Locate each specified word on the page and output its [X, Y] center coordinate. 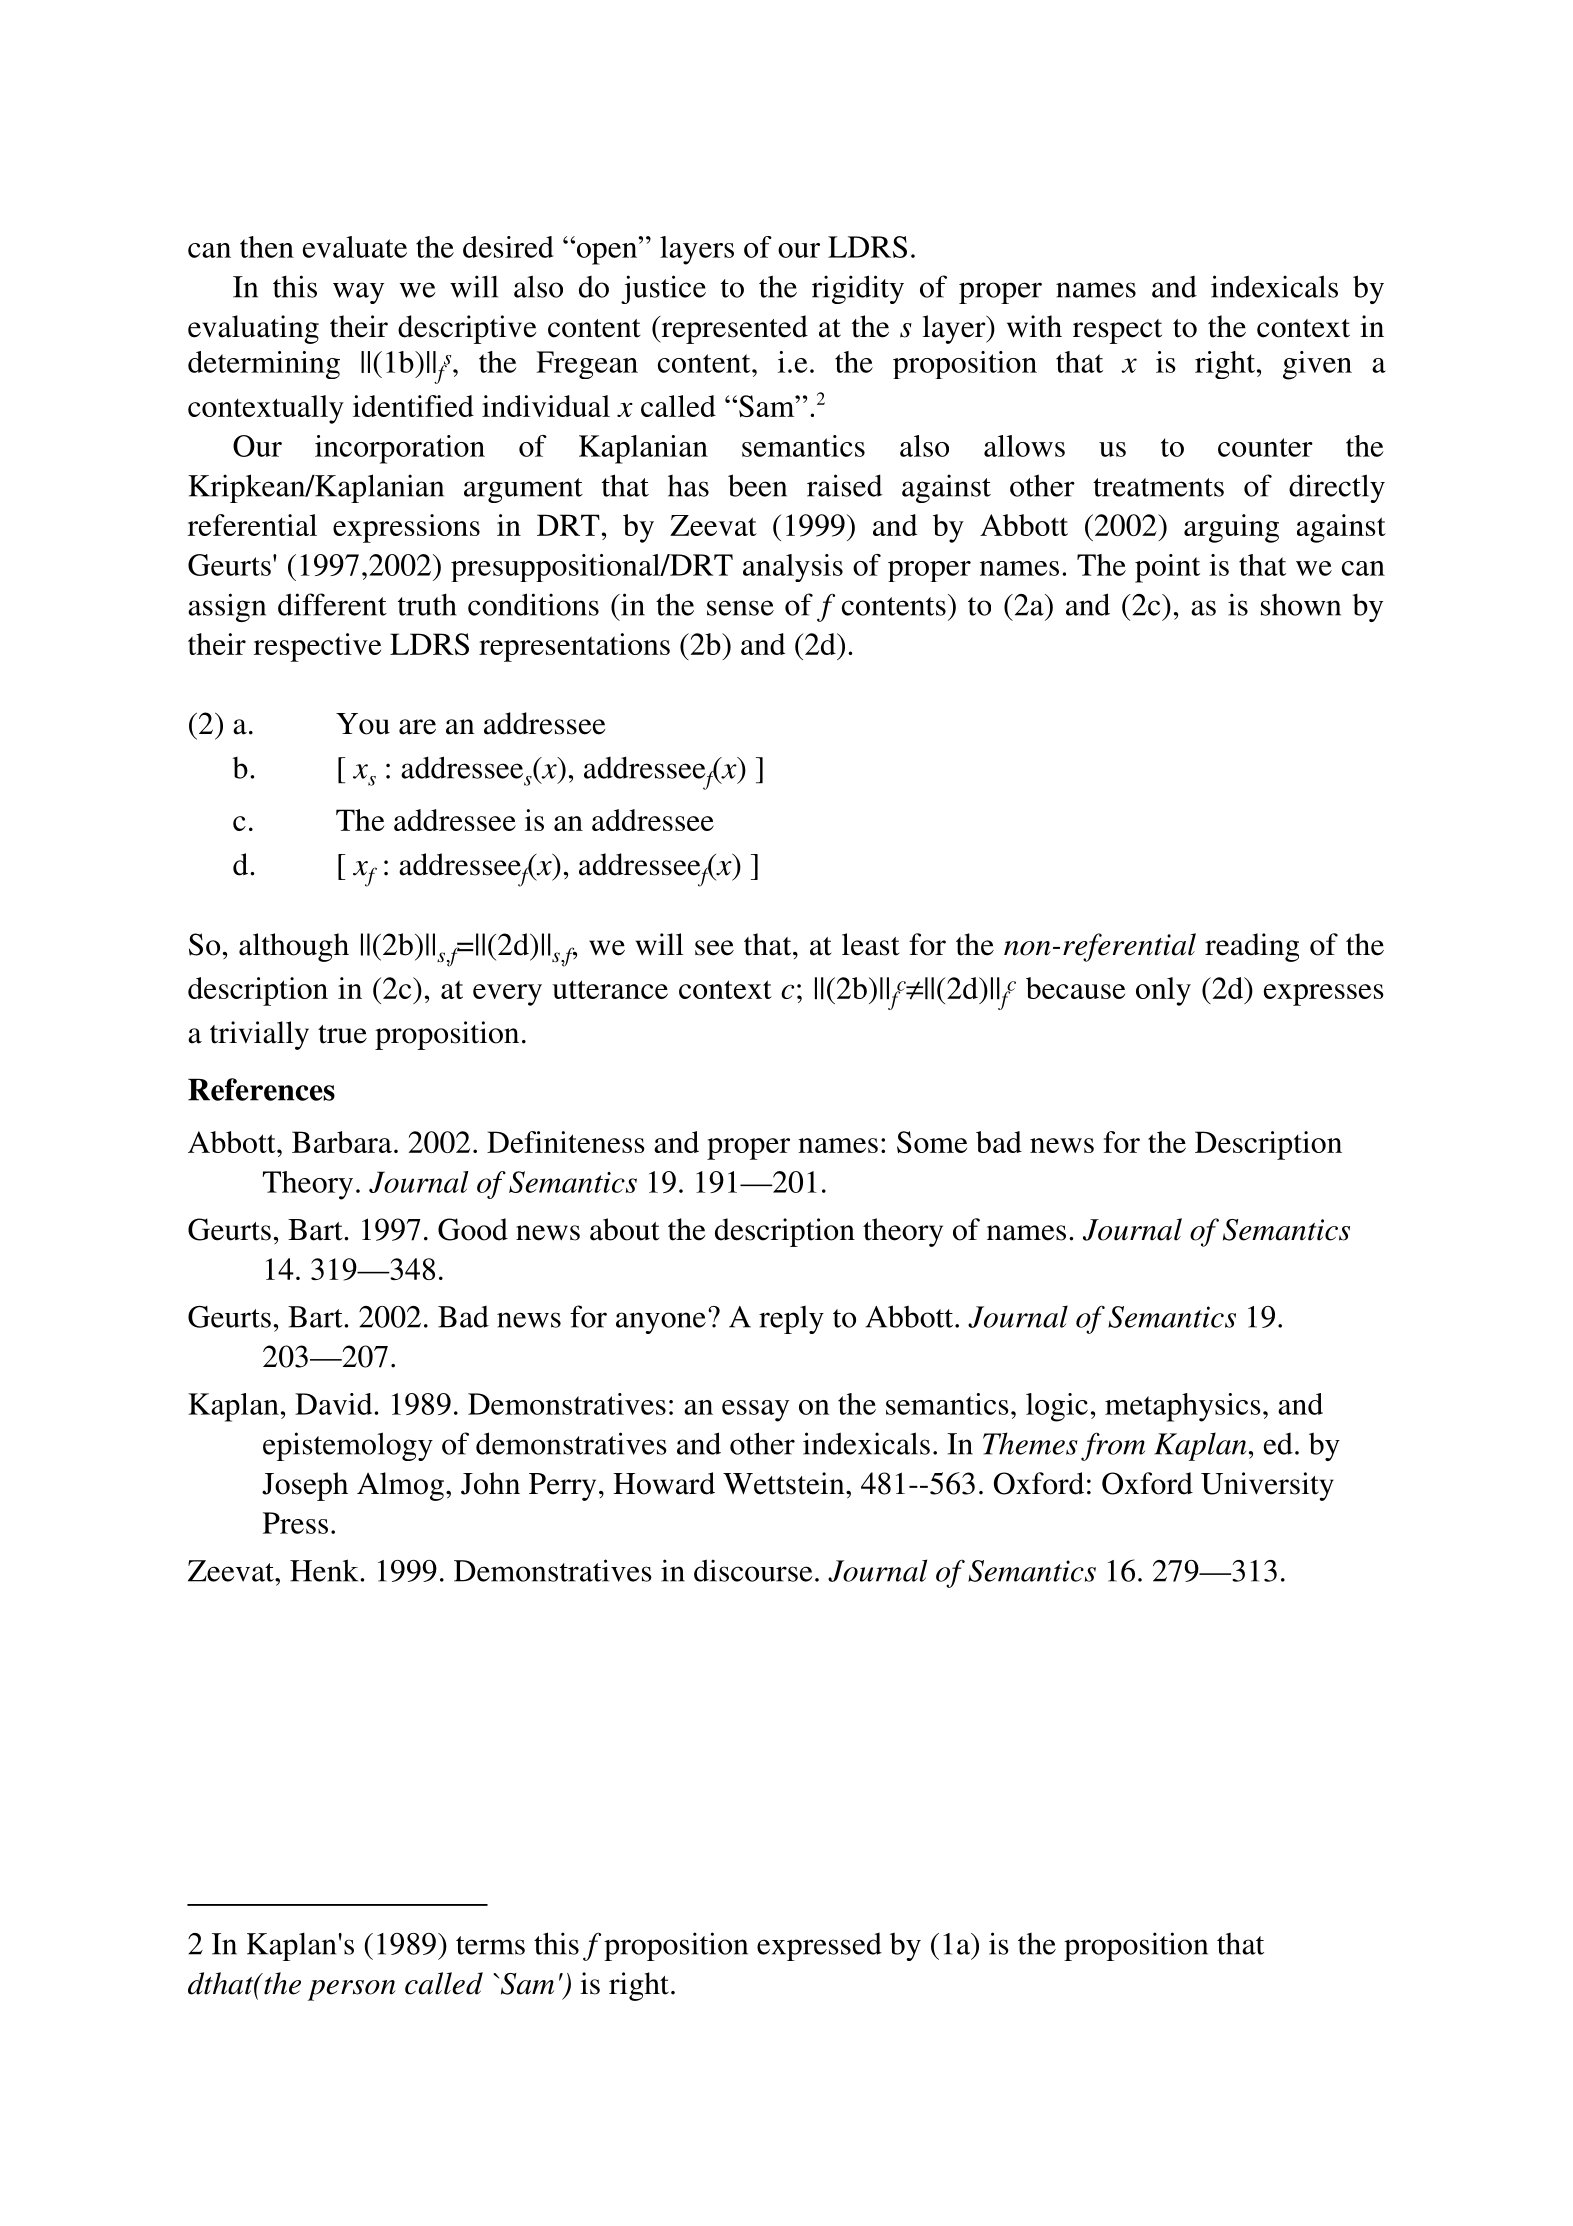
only [1163, 991]
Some [932, 1142]
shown [1301, 605]
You [363, 724]
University [1267, 1486]
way [358, 293]
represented [733, 329]
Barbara [342, 1142]
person [352, 1990]
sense [740, 608]
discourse [753, 1570]
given [1317, 365]
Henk [325, 1570]
